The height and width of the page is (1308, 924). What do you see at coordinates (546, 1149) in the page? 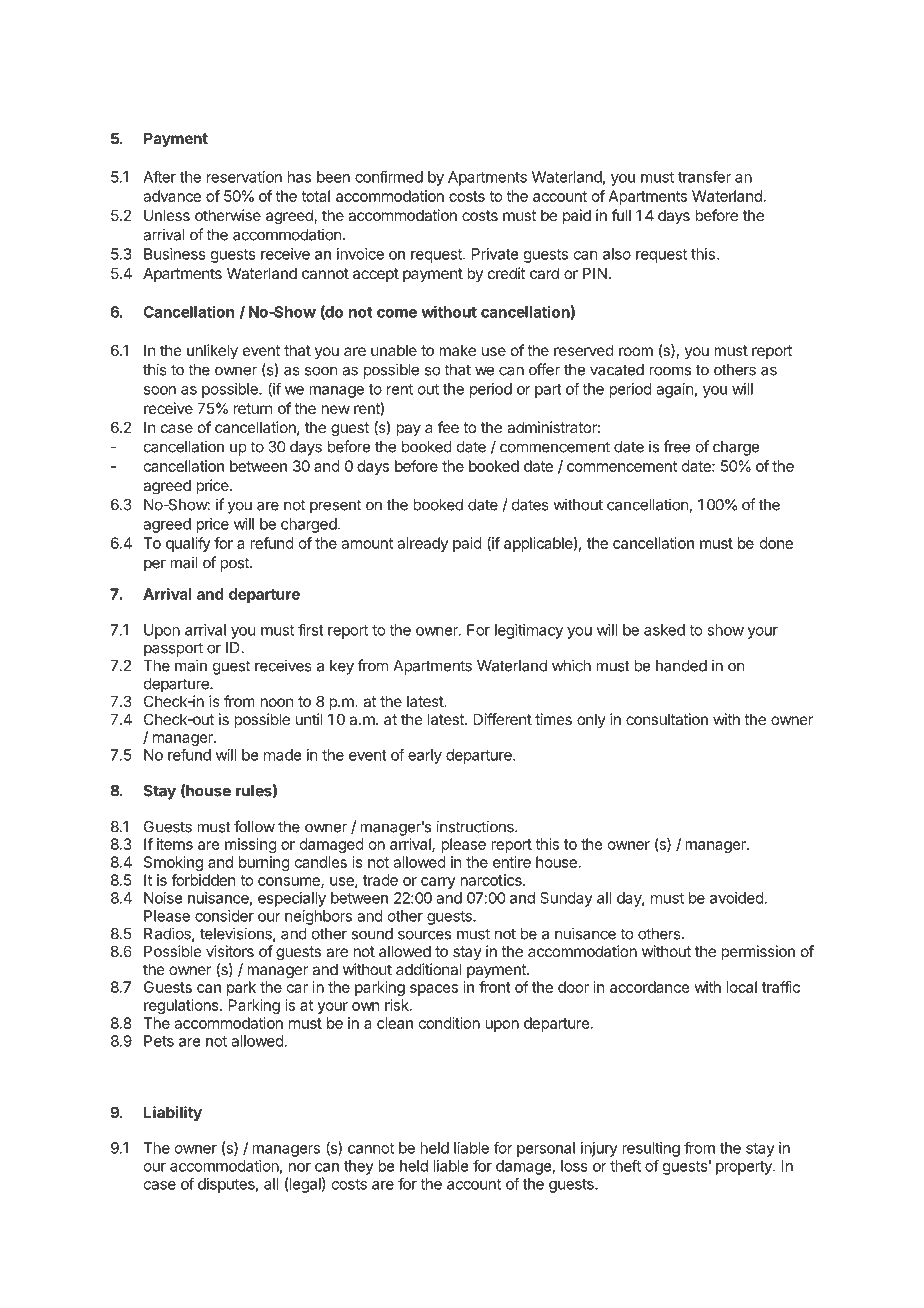
I see `personal` at bounding box center [546, 1149].
